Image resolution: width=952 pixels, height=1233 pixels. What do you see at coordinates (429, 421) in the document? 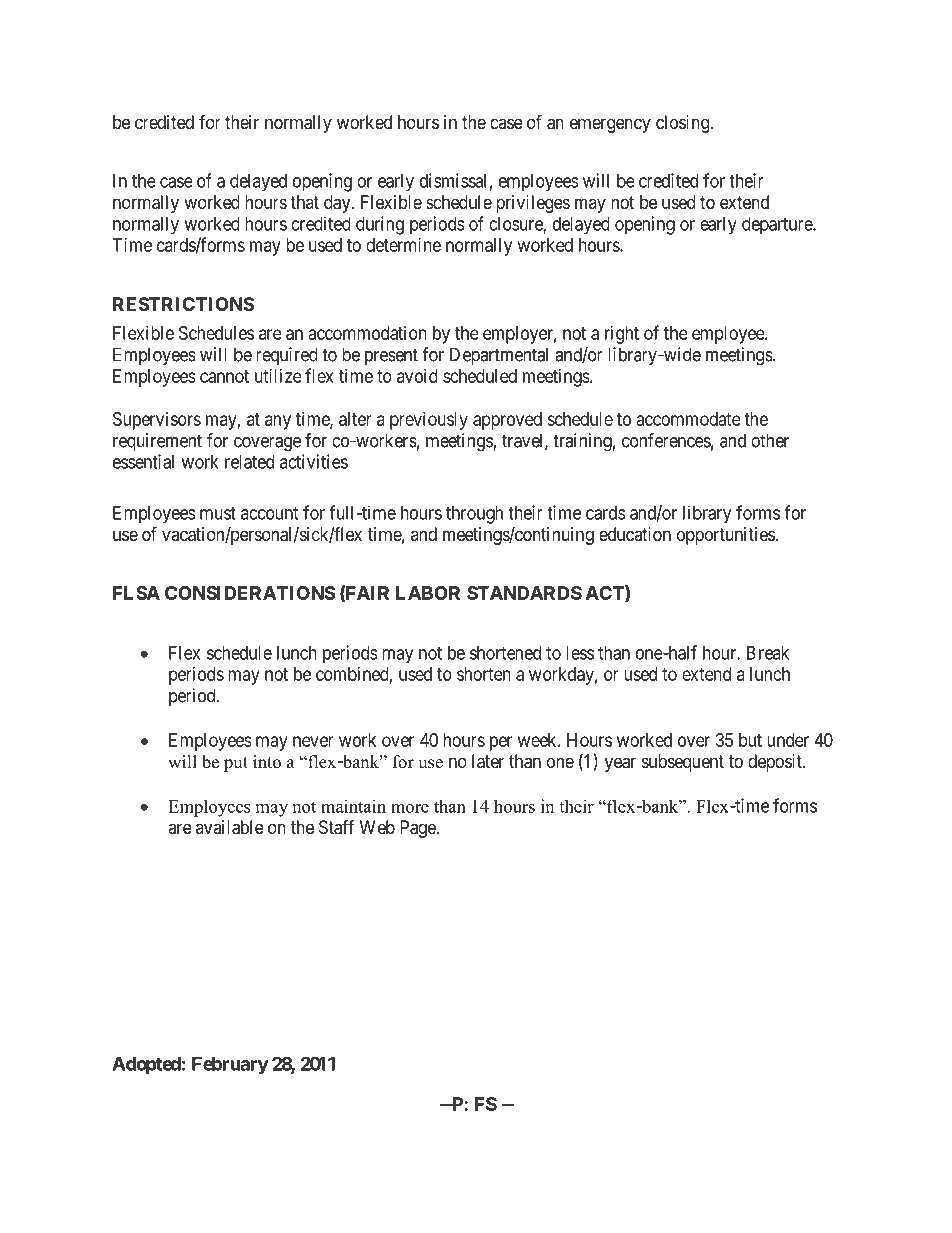
I see `previously` at bounding box center [429, 421].
